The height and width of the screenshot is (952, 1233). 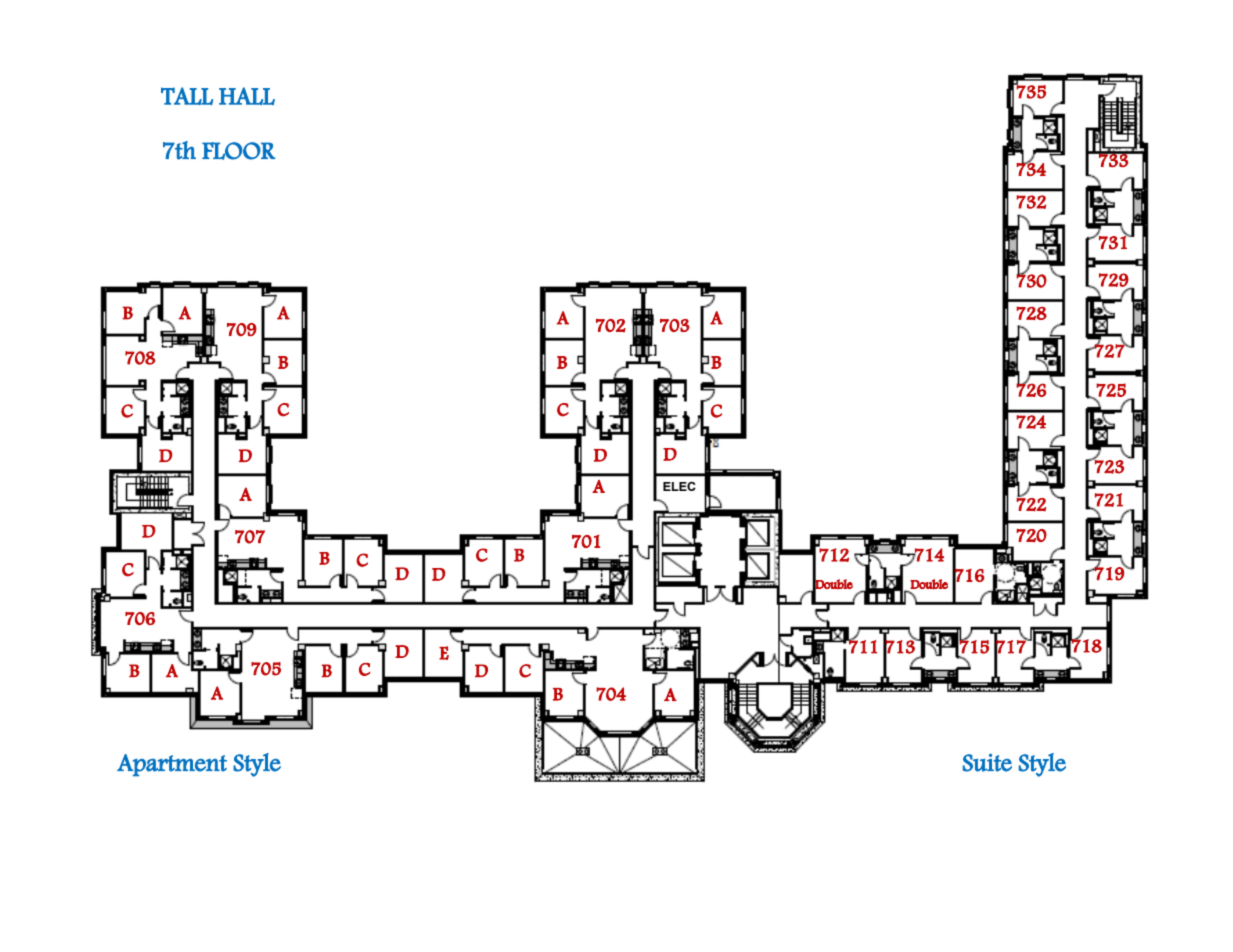 I want to click on TALL, so click(x=187, y=96).
